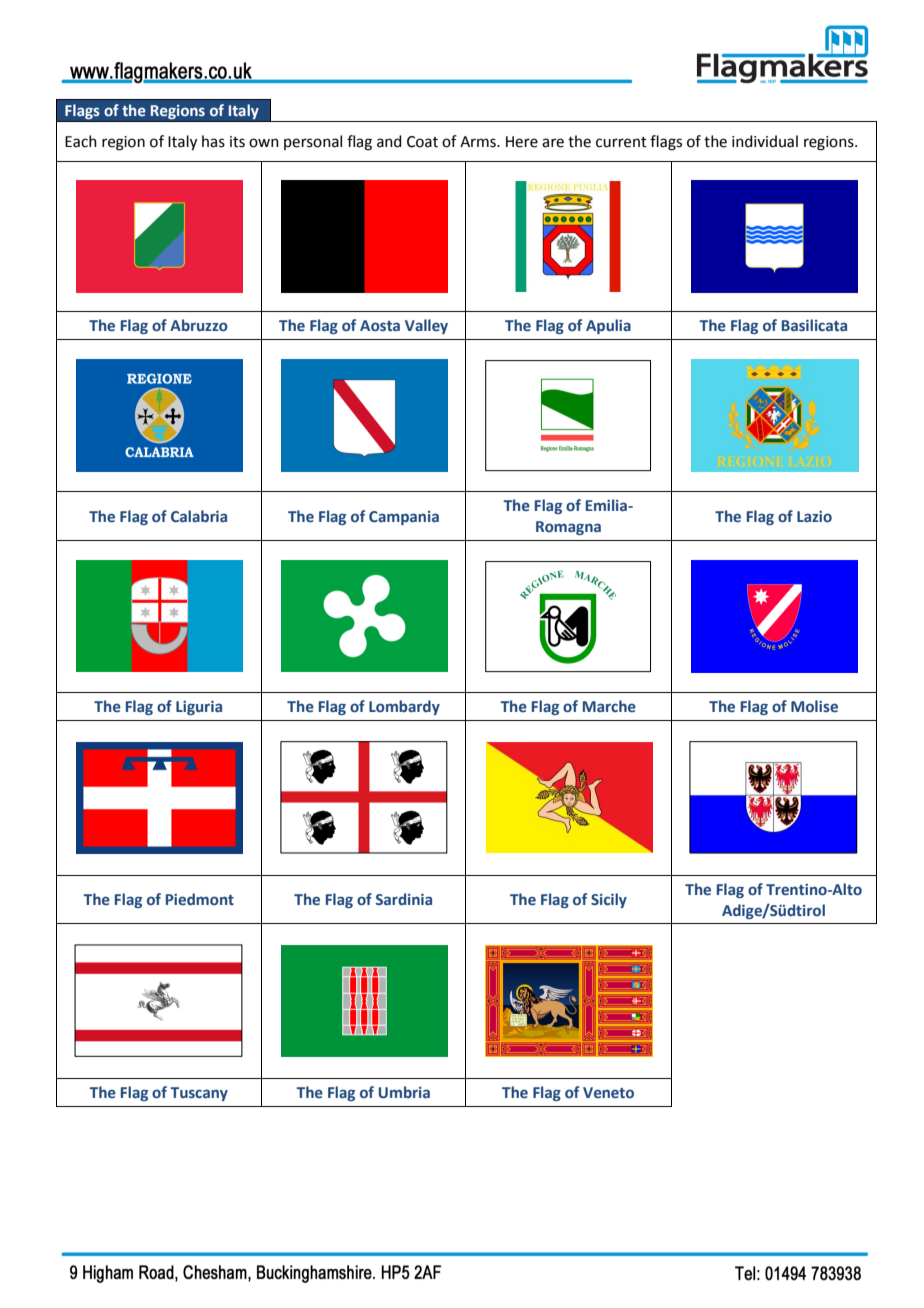 The width and height of the document is (924, 1308). What do you see at coordinates (213, 141) in the document?
I see `has` at bounding box center [213, 141].
